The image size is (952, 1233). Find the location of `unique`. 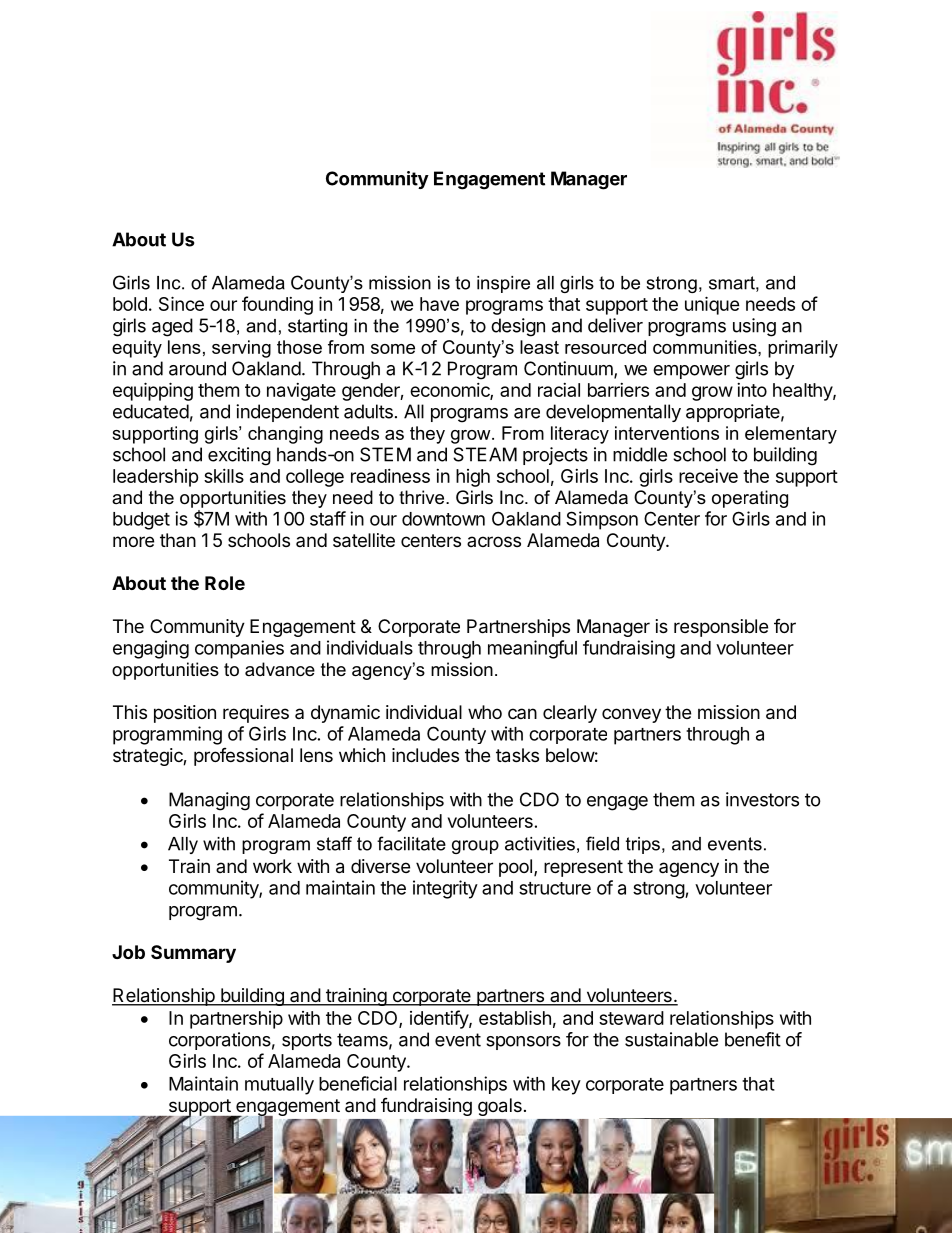

unique is located at coordinates (712, 305).
